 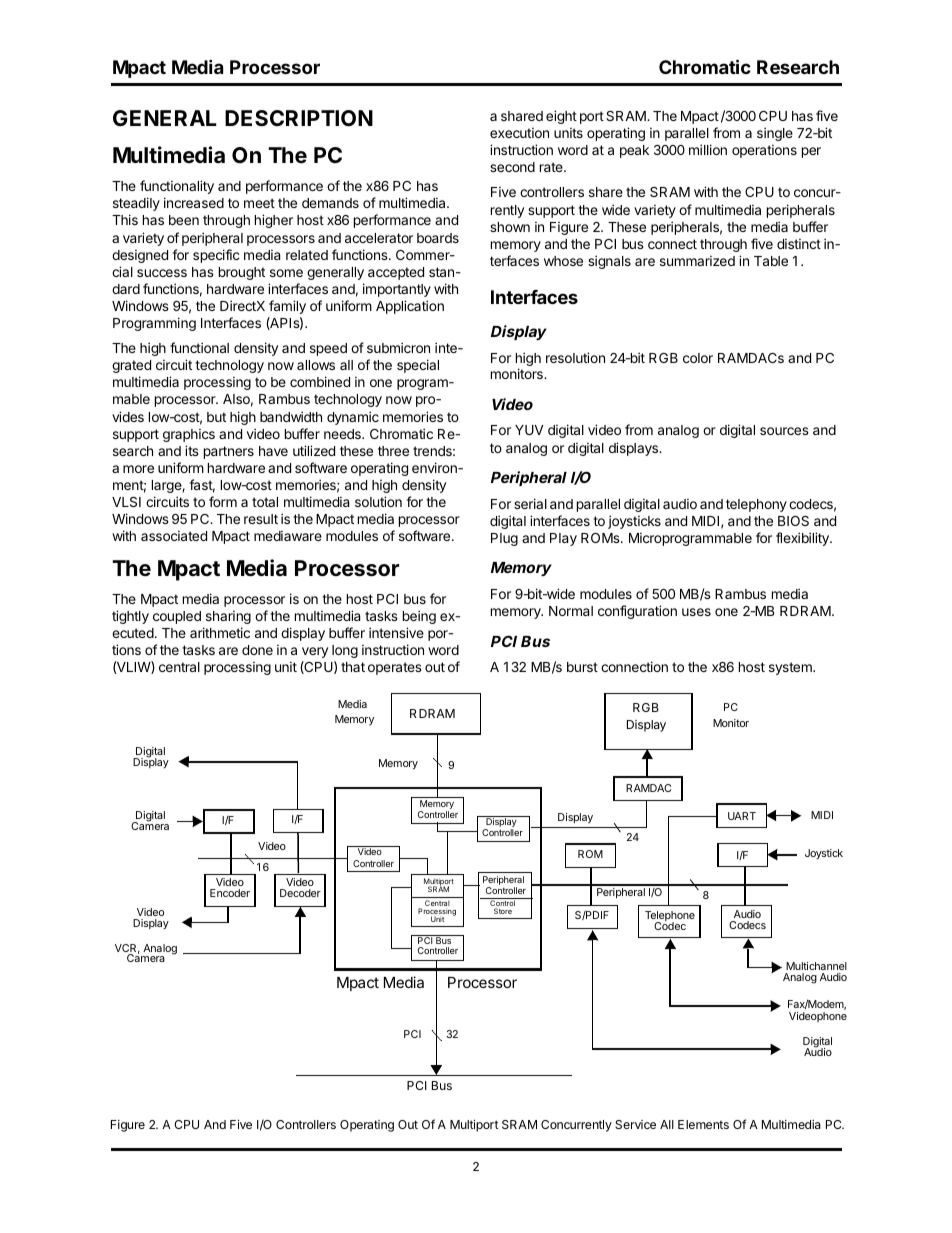 I want to click on but, so click(x=216, y=417).
